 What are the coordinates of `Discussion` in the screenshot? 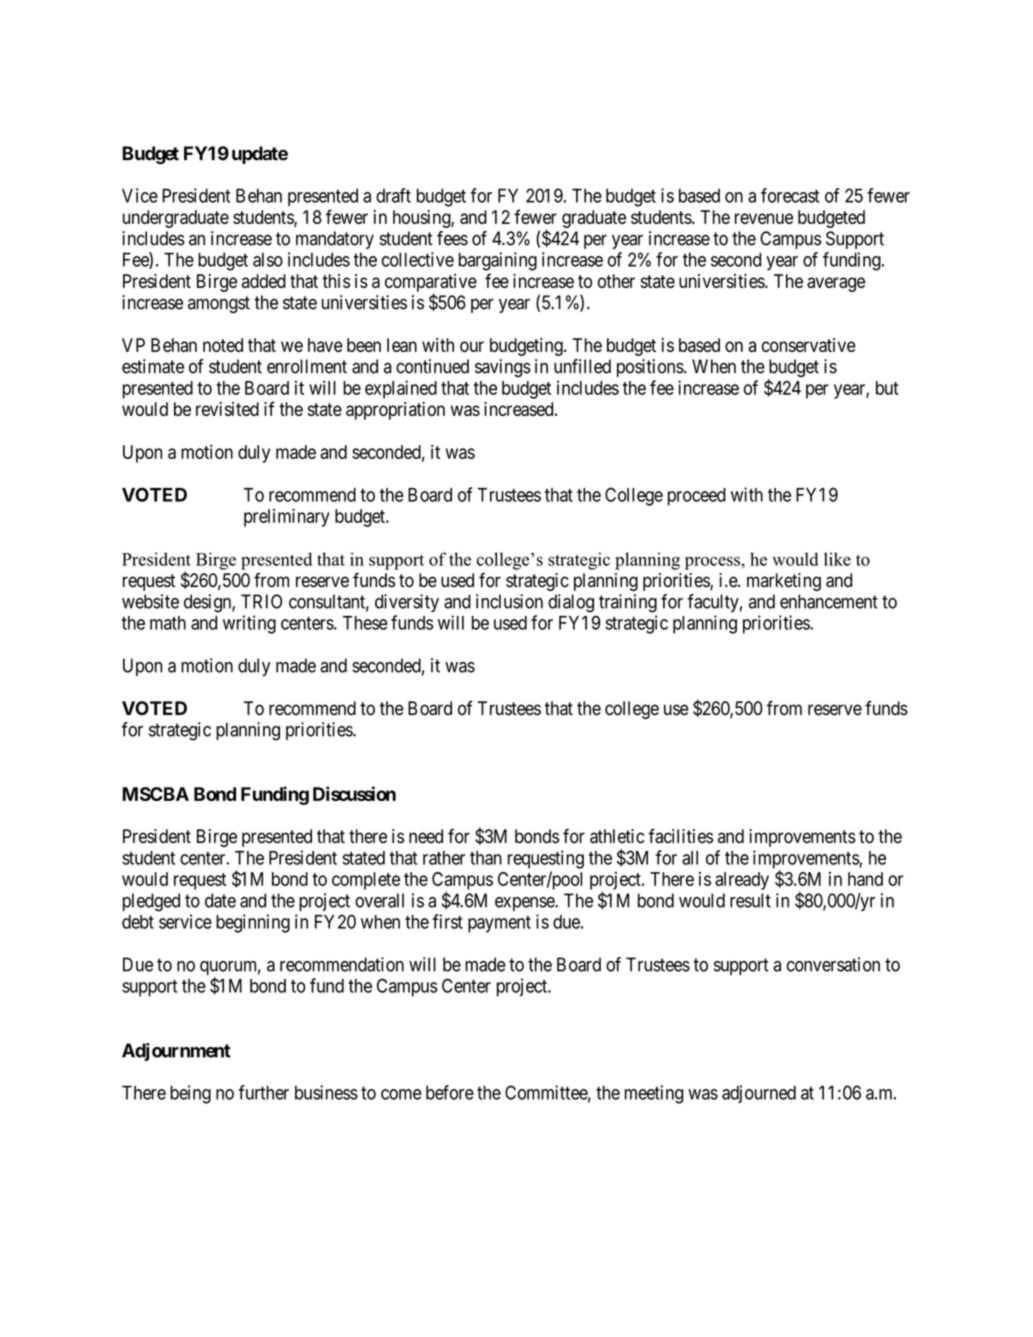 It's located at (354, 793).
